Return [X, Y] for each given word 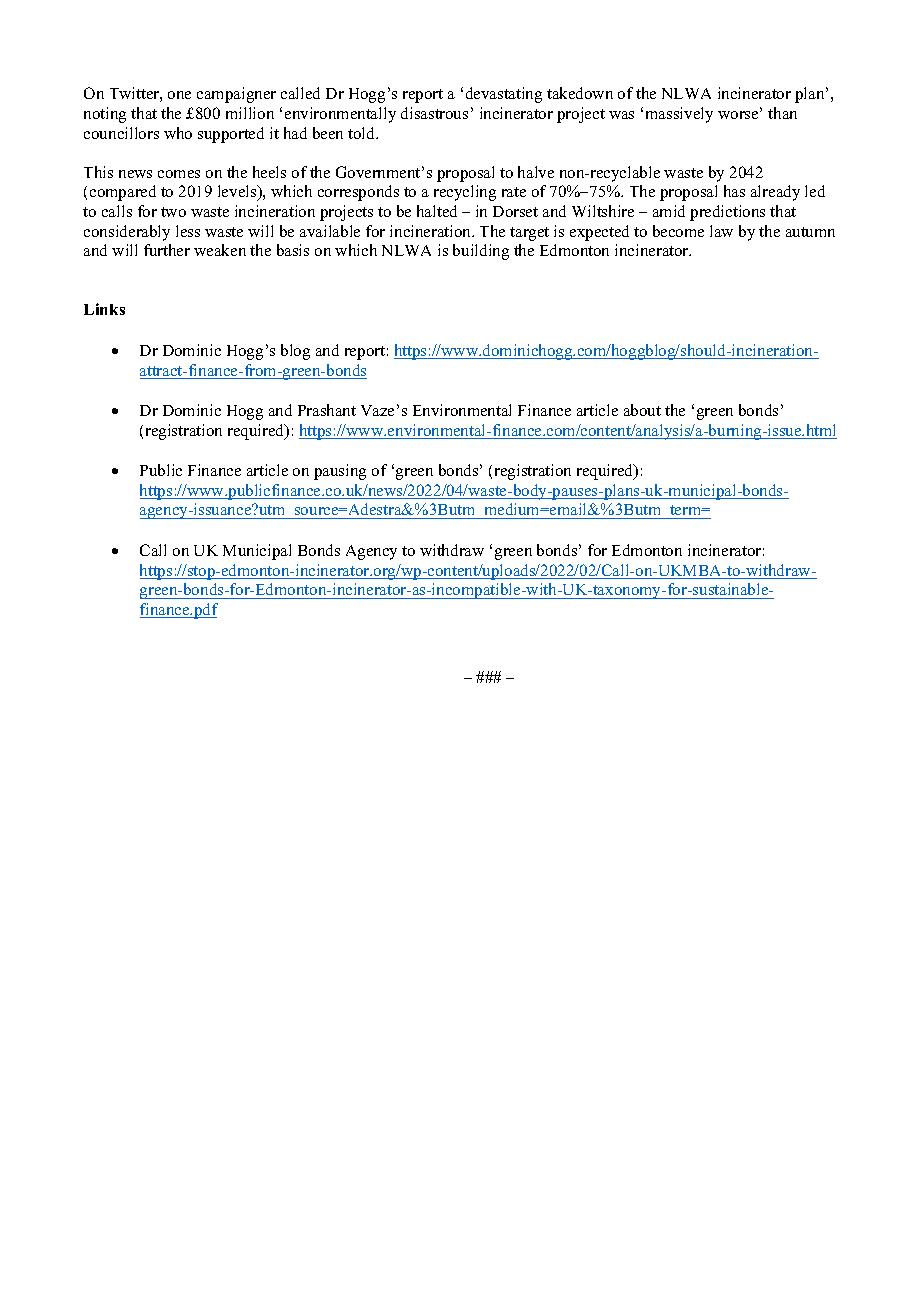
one [179, 95]
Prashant [327, 410]
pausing [340, 472]
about [642, 410]
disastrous [434, 113]
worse [739, 115]
